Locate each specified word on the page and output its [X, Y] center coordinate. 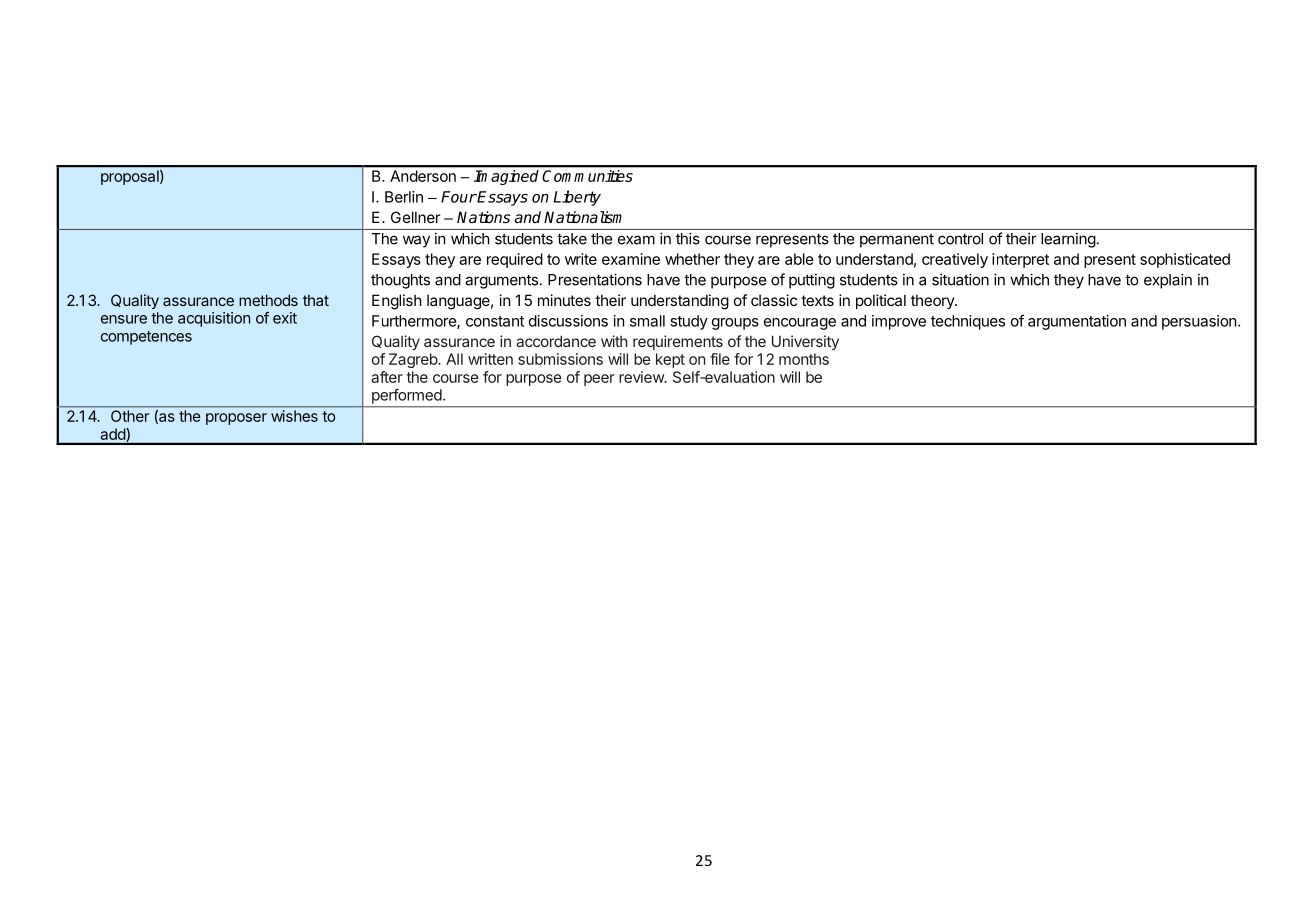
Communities [588, 176]
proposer [236, 419]
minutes [564, 300]
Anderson [423, 176]
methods [268, 300]
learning [1068, 240]
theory [933, 301]
